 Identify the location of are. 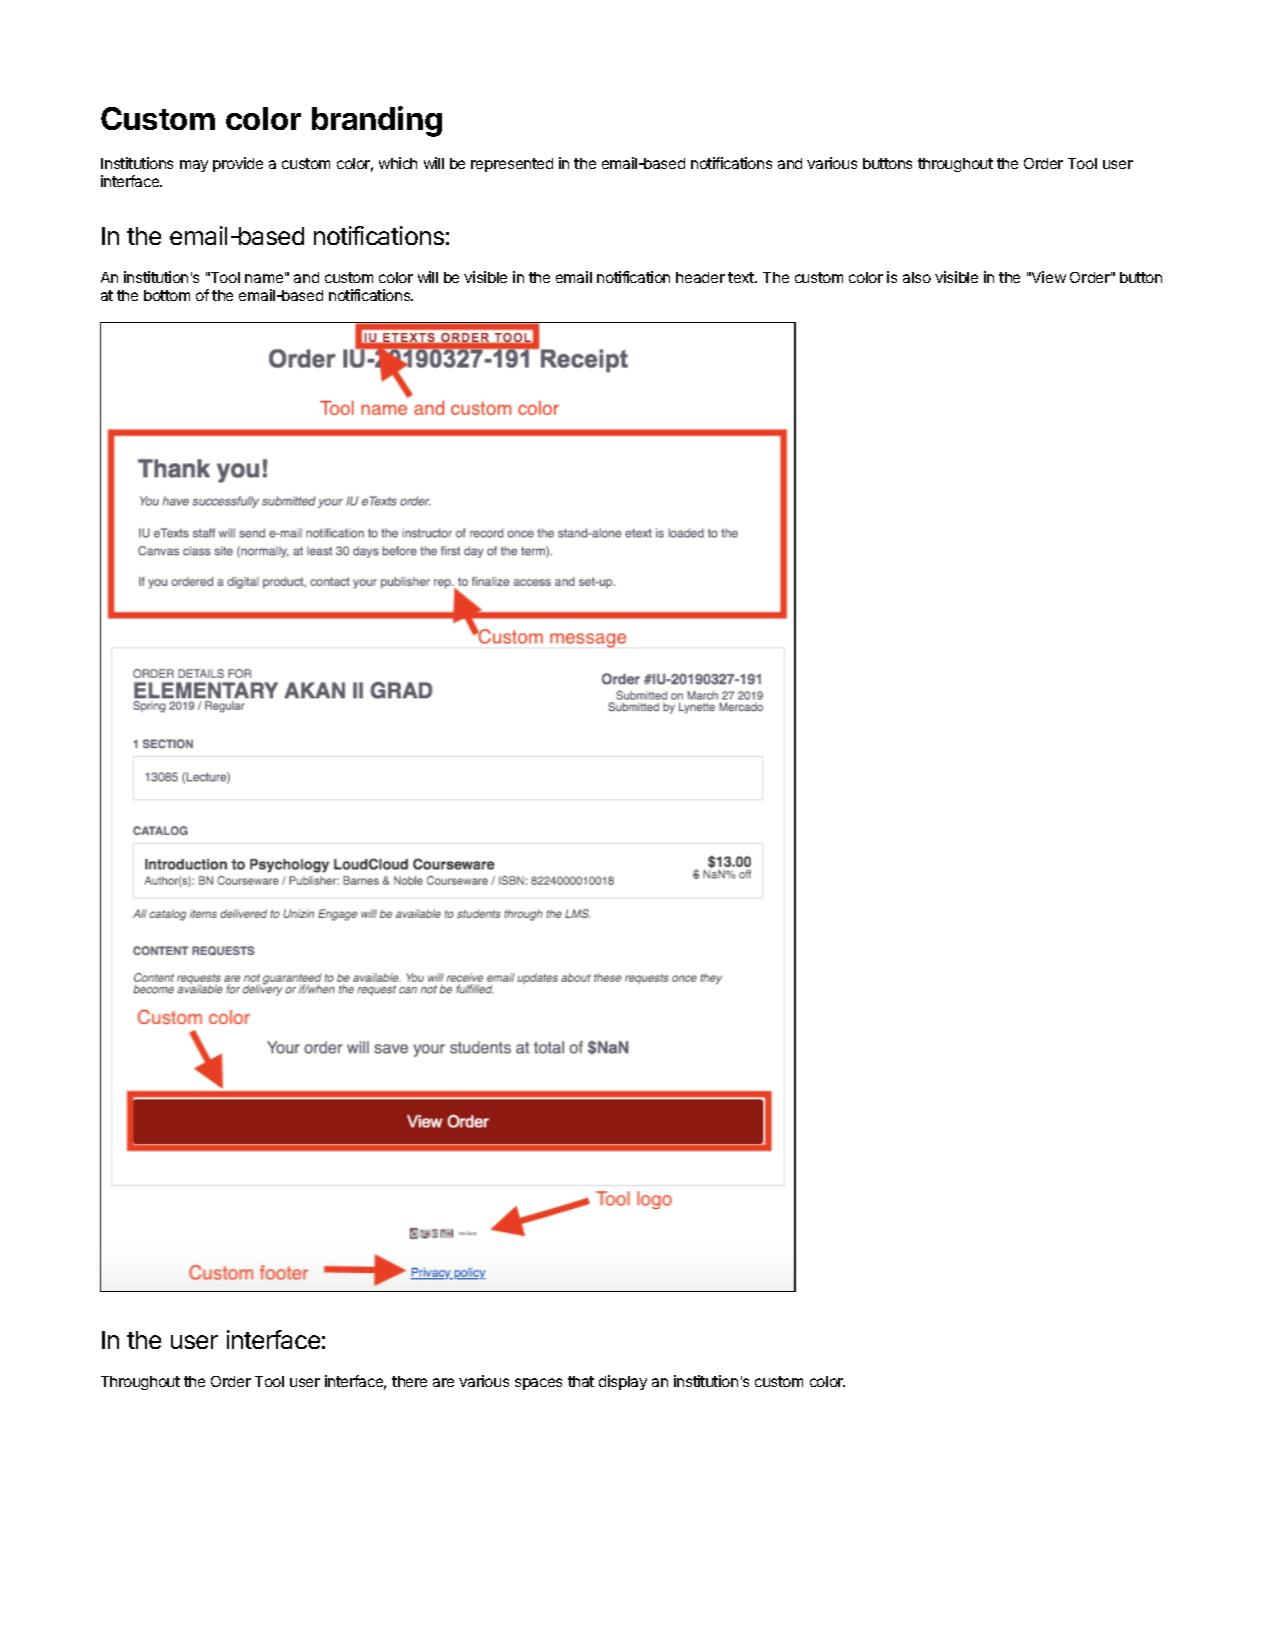
(443, 1382).
